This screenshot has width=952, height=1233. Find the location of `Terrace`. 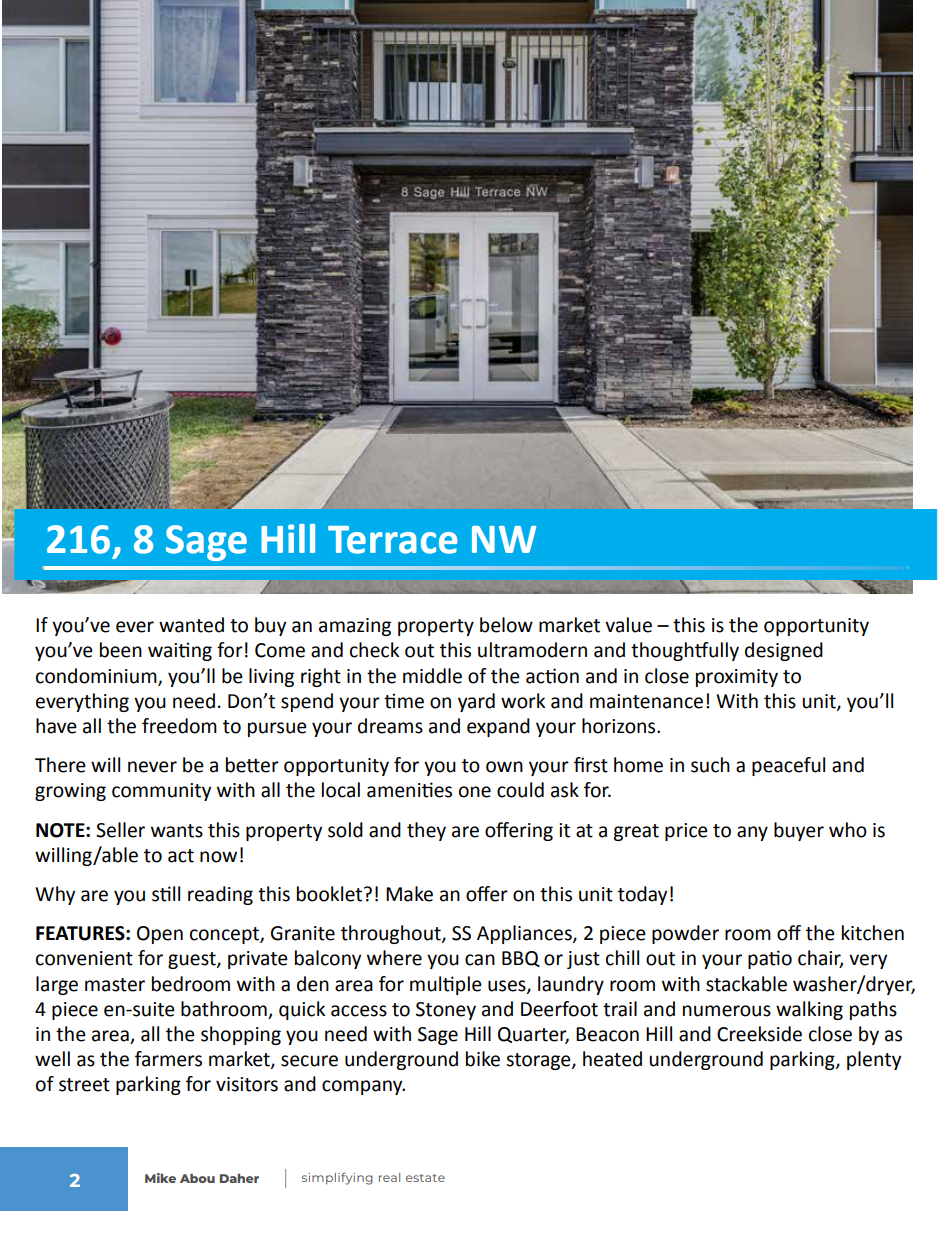

Terrace is located at coordinates (393, 540).
